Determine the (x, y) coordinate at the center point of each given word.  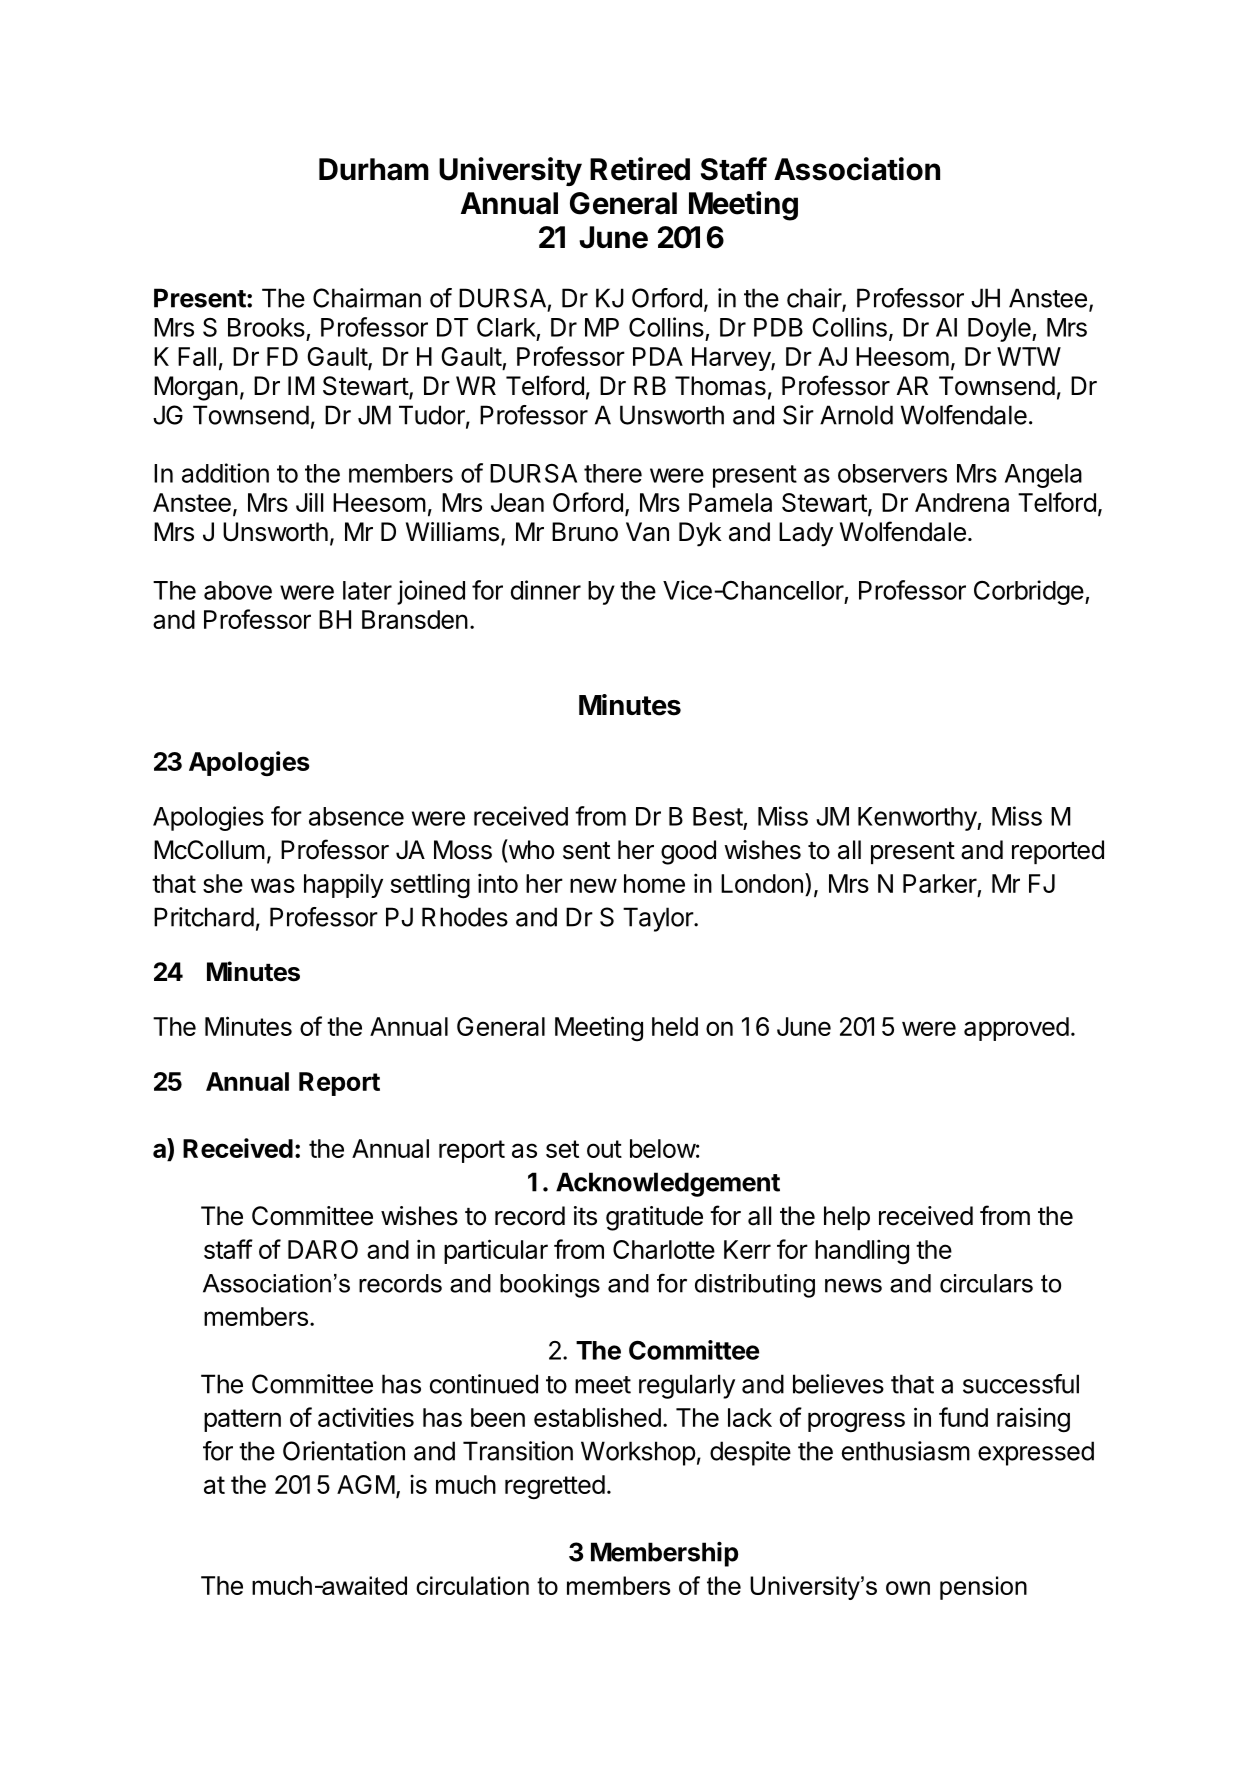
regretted (555, 1487)
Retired (640, 169)
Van (647, 532)
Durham (374, 169)
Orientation (344, 1451)
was (273, 885)
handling (862, 1251)
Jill (309, 502)
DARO (323, 1249)
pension (983, 1588)
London (762, 883)
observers (892, 473)
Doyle (1000, 330)
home (654, 883)
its (585, 1216)
